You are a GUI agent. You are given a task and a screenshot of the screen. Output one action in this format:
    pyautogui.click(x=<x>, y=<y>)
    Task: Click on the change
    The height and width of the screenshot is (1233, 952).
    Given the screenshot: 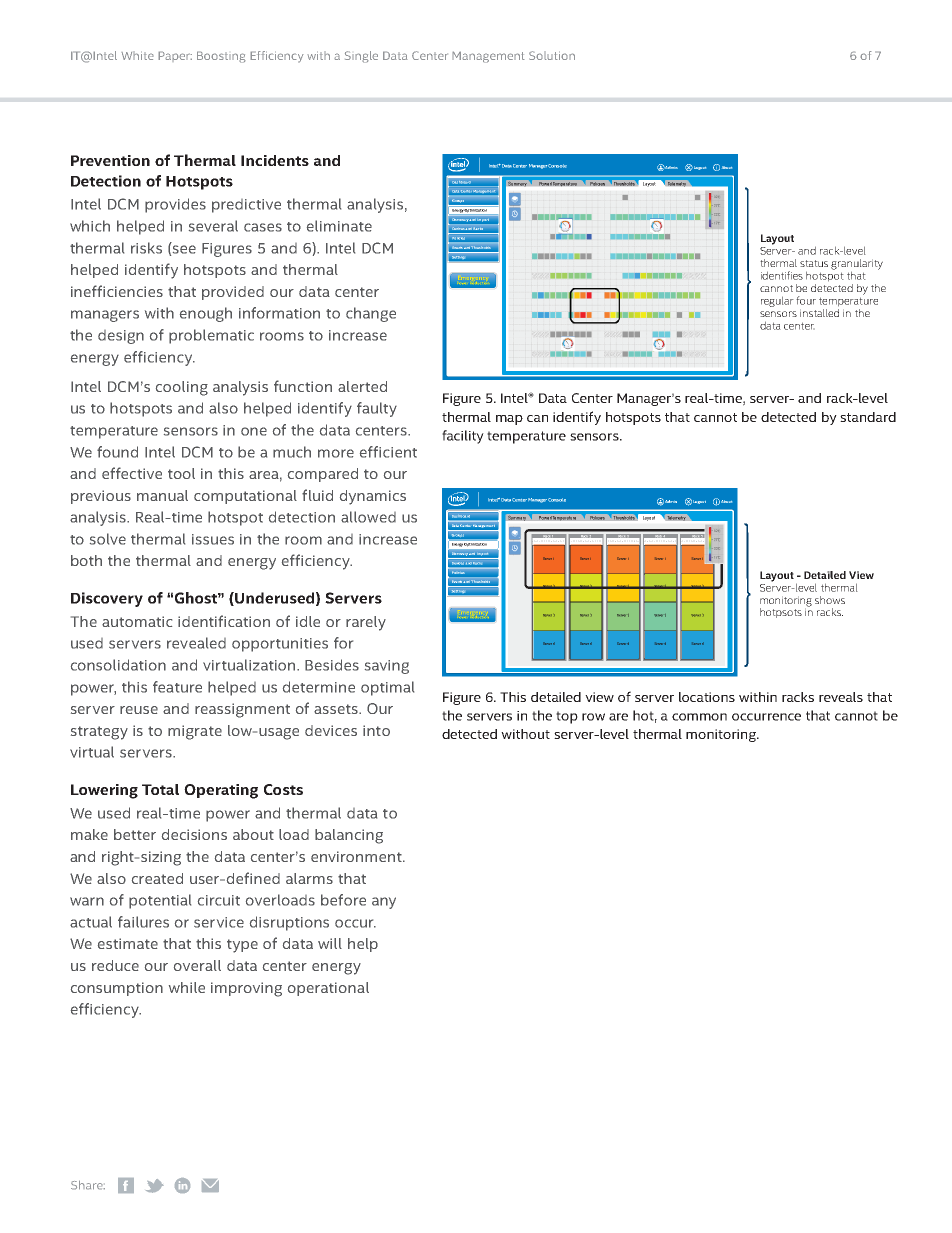 What is the action you would take?
    pyautogui.click(x=371, y=314)
